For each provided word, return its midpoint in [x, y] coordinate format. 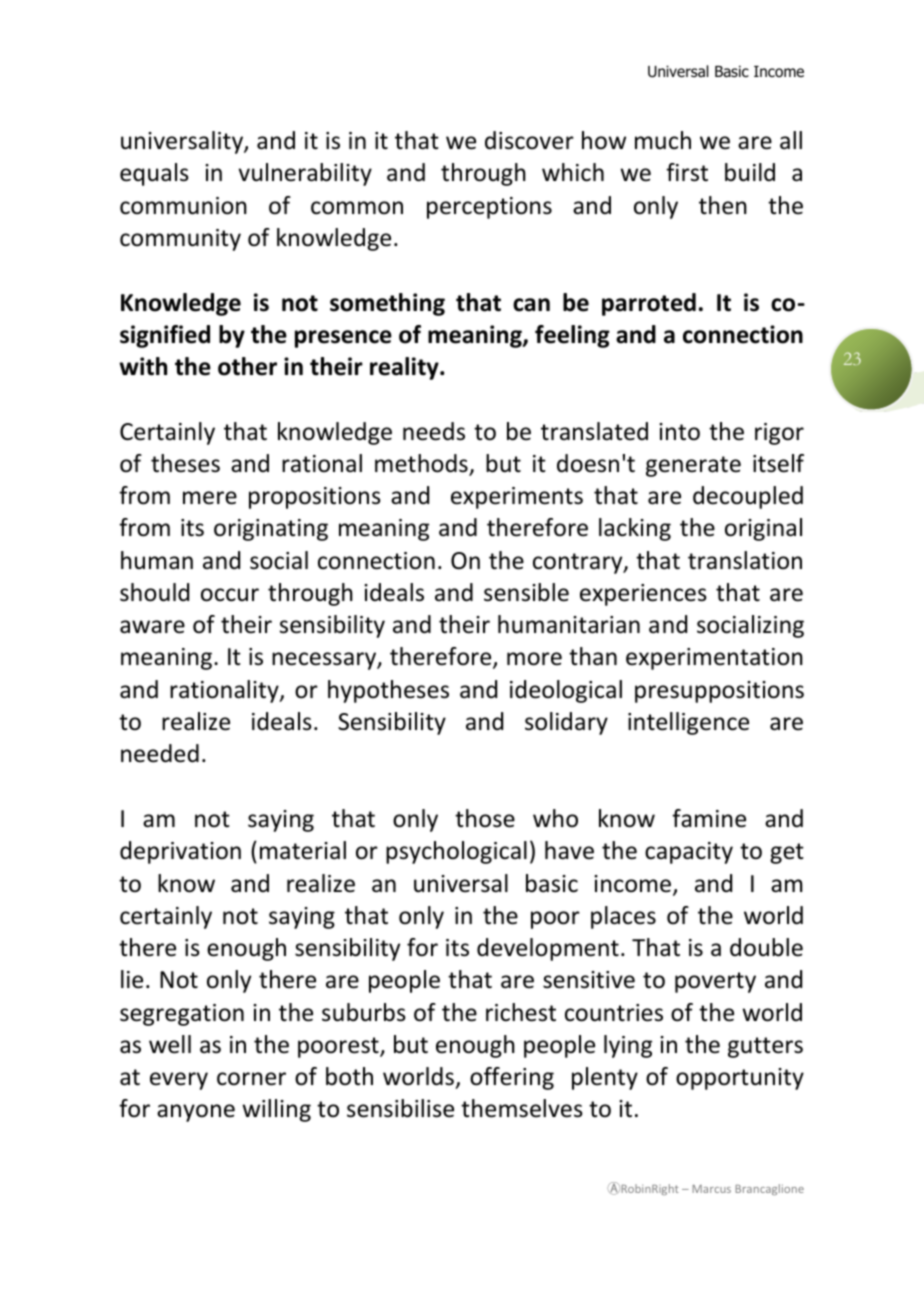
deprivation [180, 852]
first [687, 172]
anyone [196, 1113]
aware [152, 627]
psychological [456, 852]
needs [434, 431]
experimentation [714, 659]
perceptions [489, 208]
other [247, 366]
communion [183, 206]
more [534, 659]
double [766, 947]
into [679, 432]
